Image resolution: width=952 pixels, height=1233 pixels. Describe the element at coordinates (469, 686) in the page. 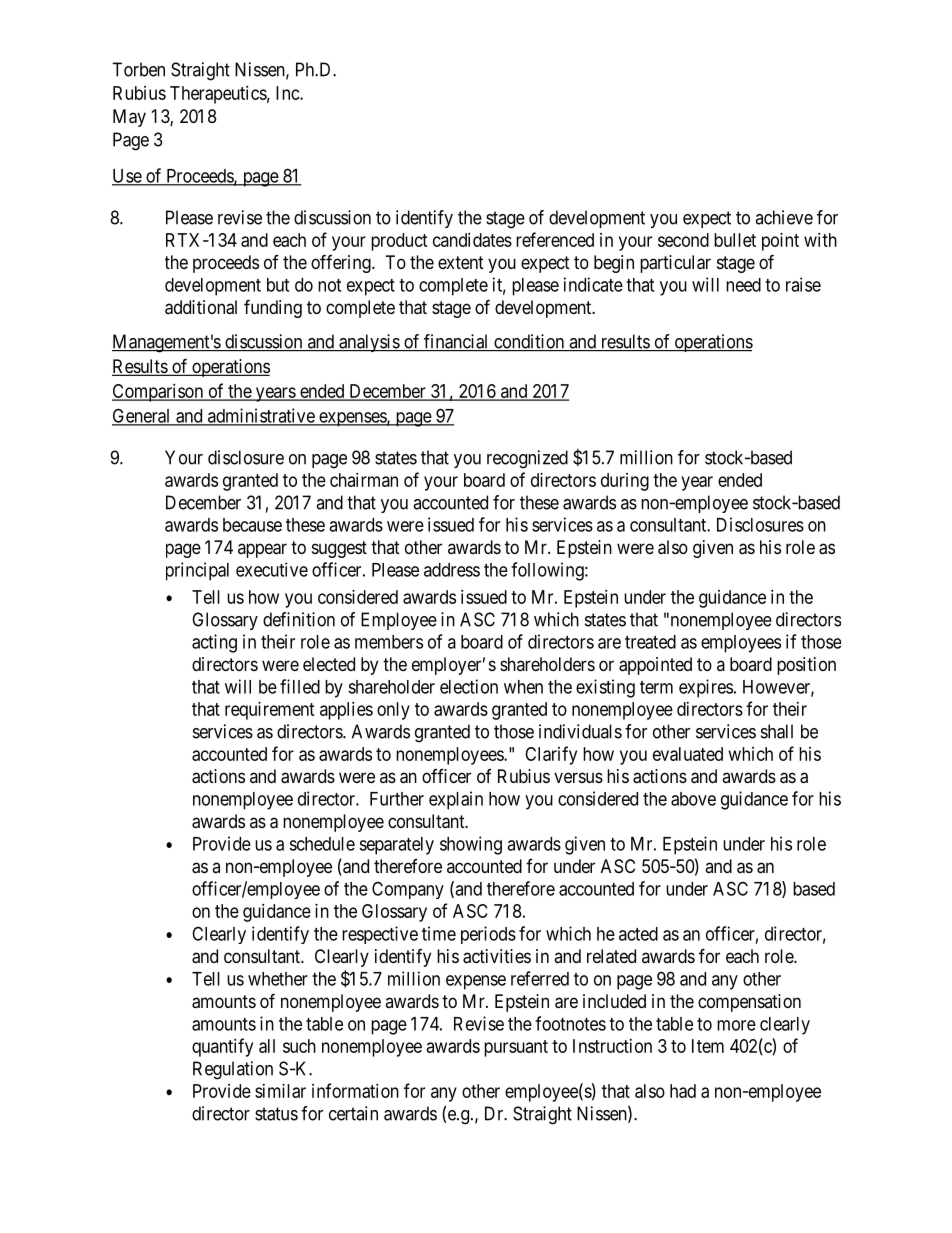

I see `election` at that location.
